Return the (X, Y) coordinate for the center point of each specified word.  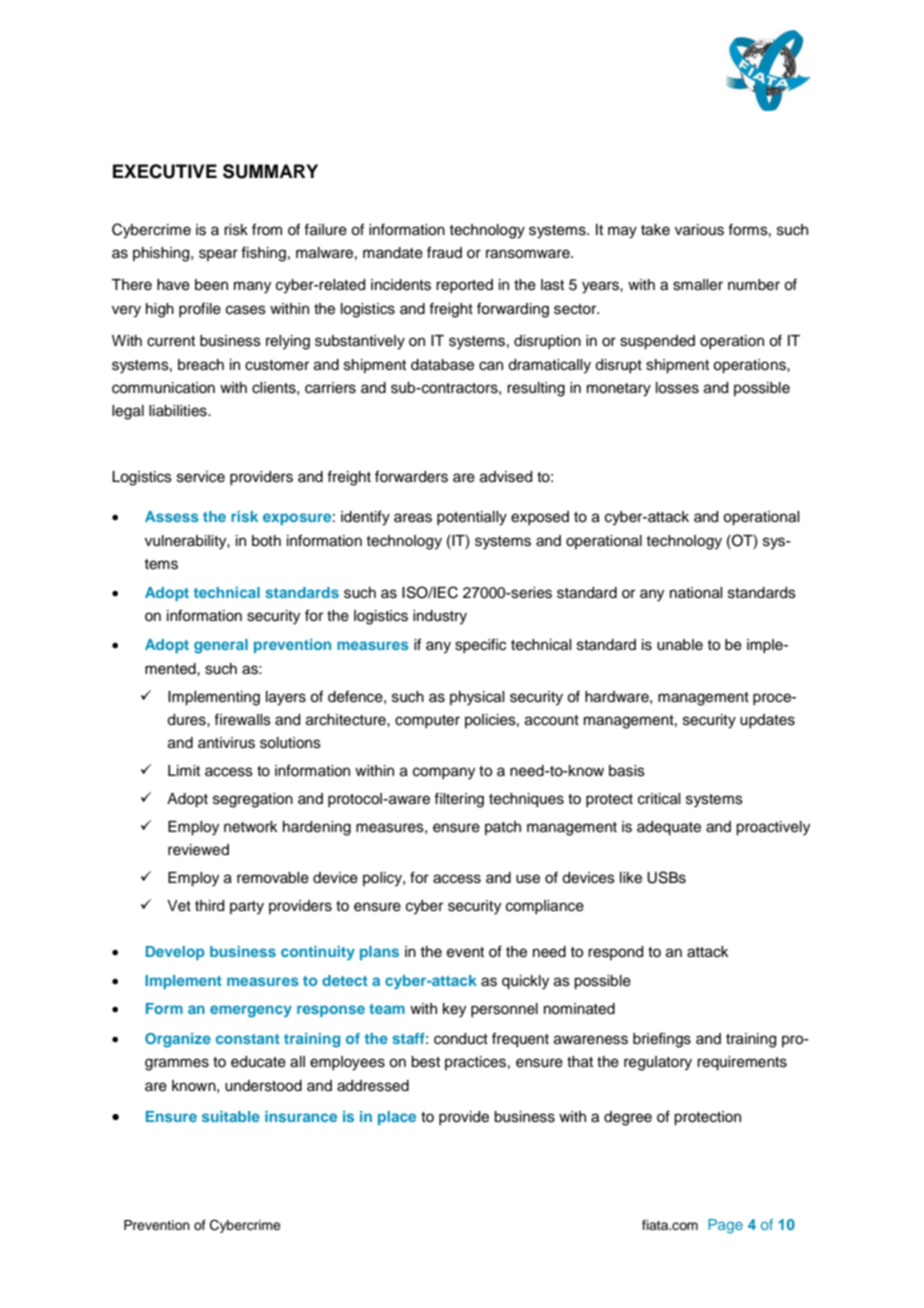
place (397, 1118)
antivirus (226, 743)
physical (477, 698)
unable (680, 645)
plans (379, 953)
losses (677, 388)
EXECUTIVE (165, 171)
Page (725, 1226)
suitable (231, 1116)
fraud (444, 252)
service (201, 477)
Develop (175, 953)
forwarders (411, 476)
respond (615, 953)
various (699, 230)
